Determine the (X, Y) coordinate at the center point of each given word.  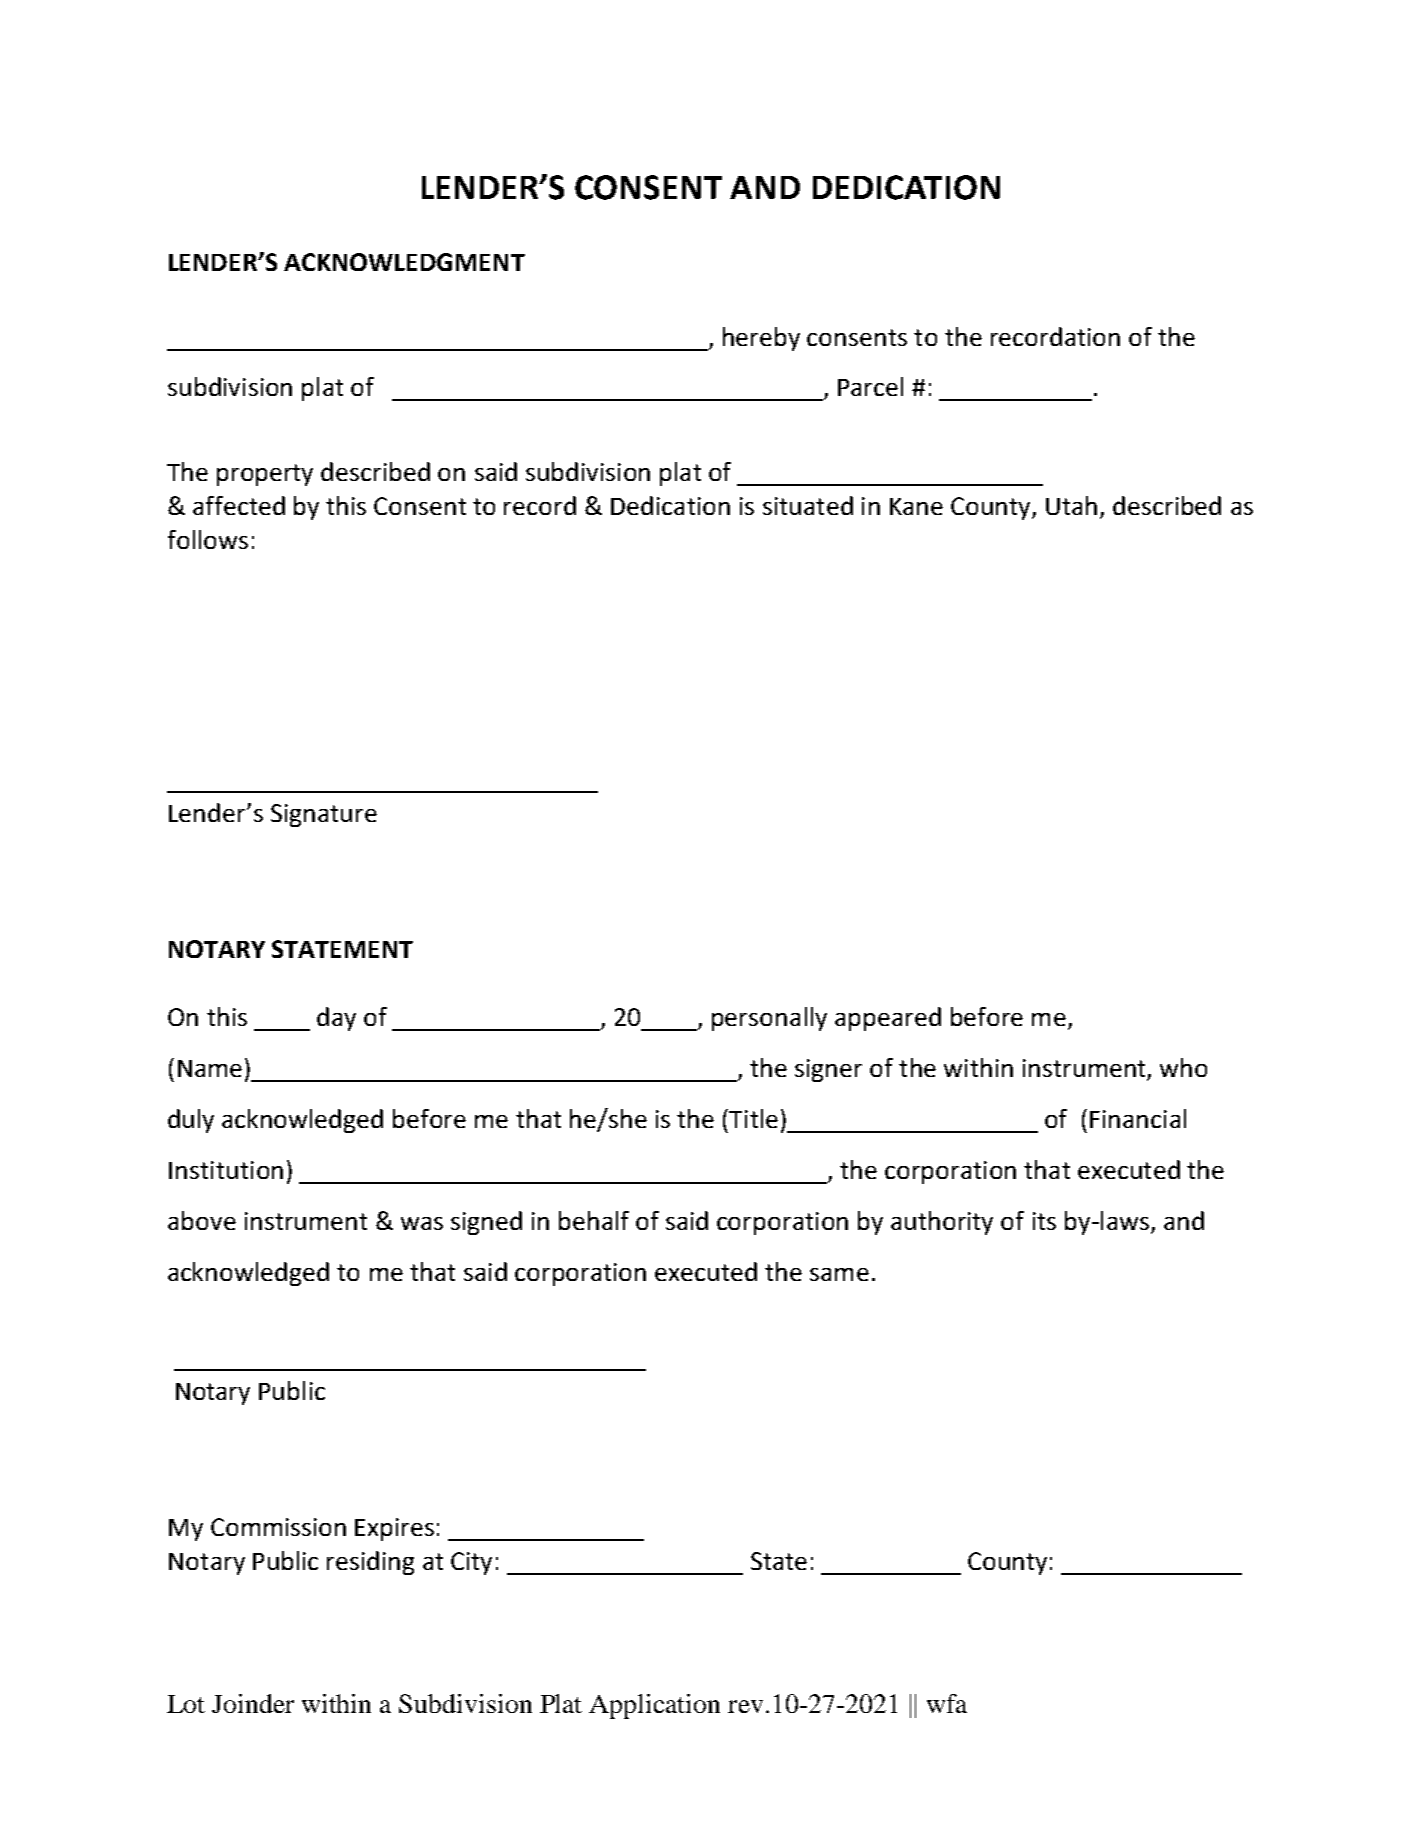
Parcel (870, 386)
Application (654, 1706)
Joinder (253, 1703)
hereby (761, 339)
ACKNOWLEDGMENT (404, 262)
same (839, 1274)
